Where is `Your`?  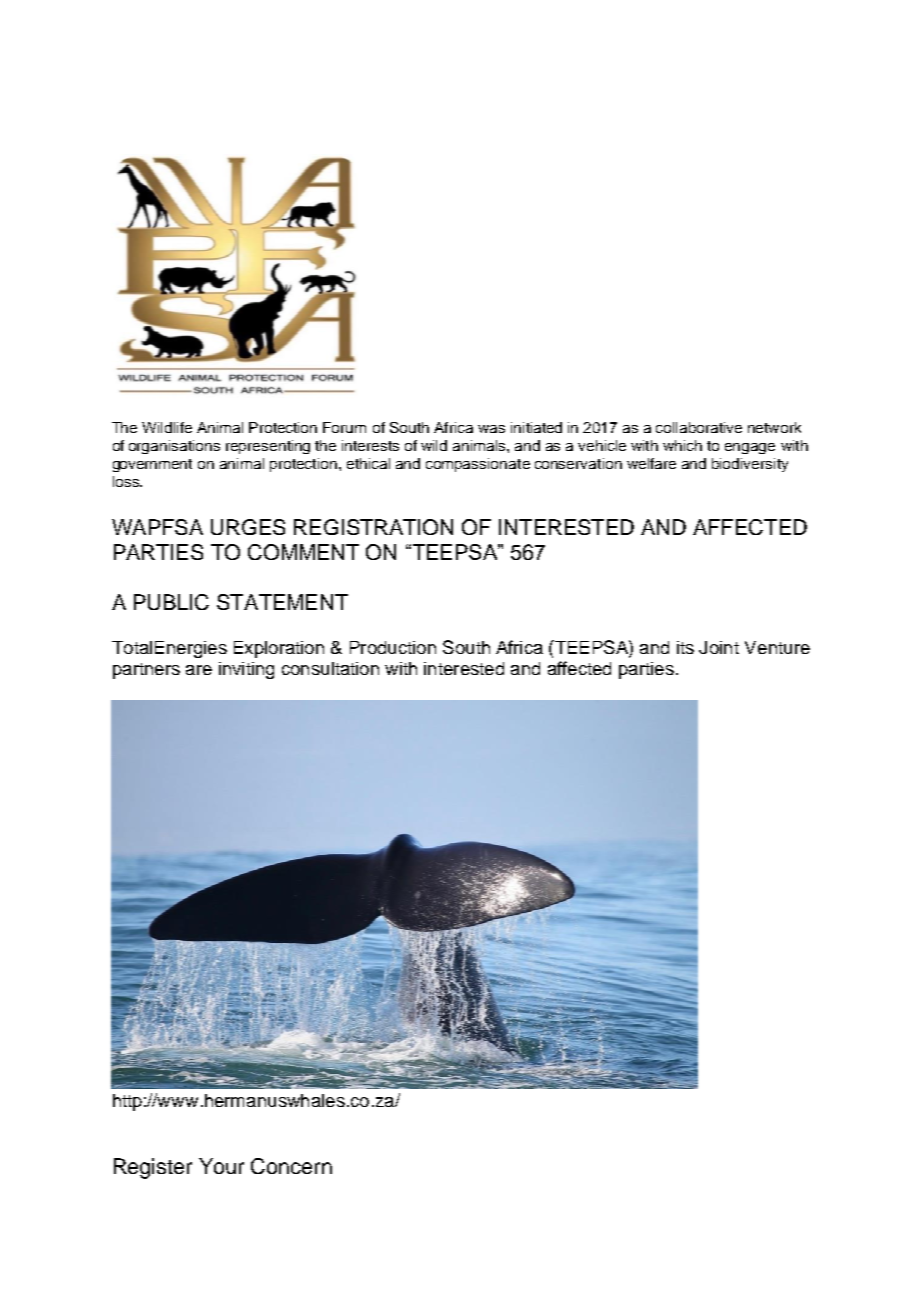 Your is located at coordinates (221, 1166).
